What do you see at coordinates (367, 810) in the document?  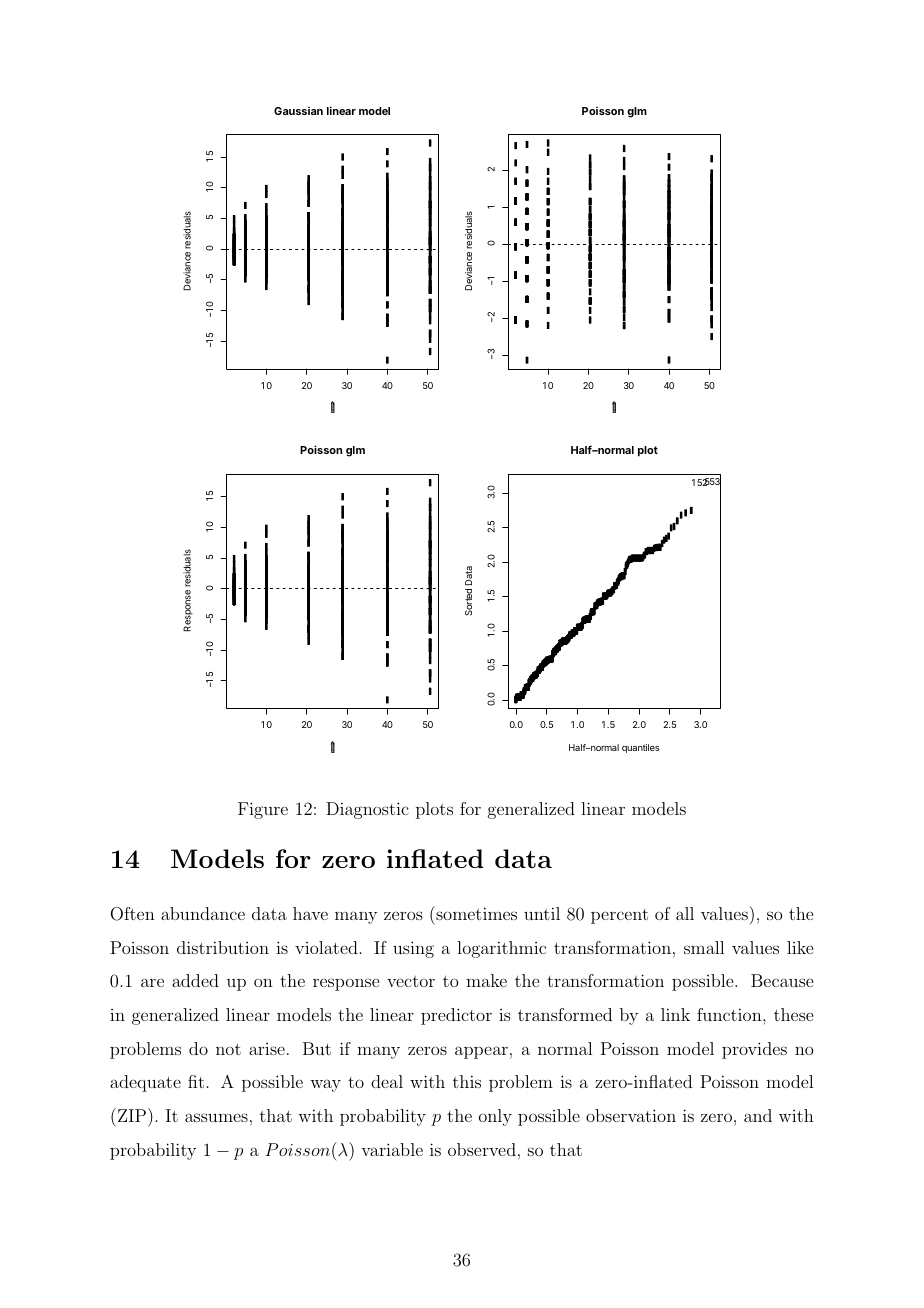 I see `Diagnostic` at bounding box center [367, 810].
